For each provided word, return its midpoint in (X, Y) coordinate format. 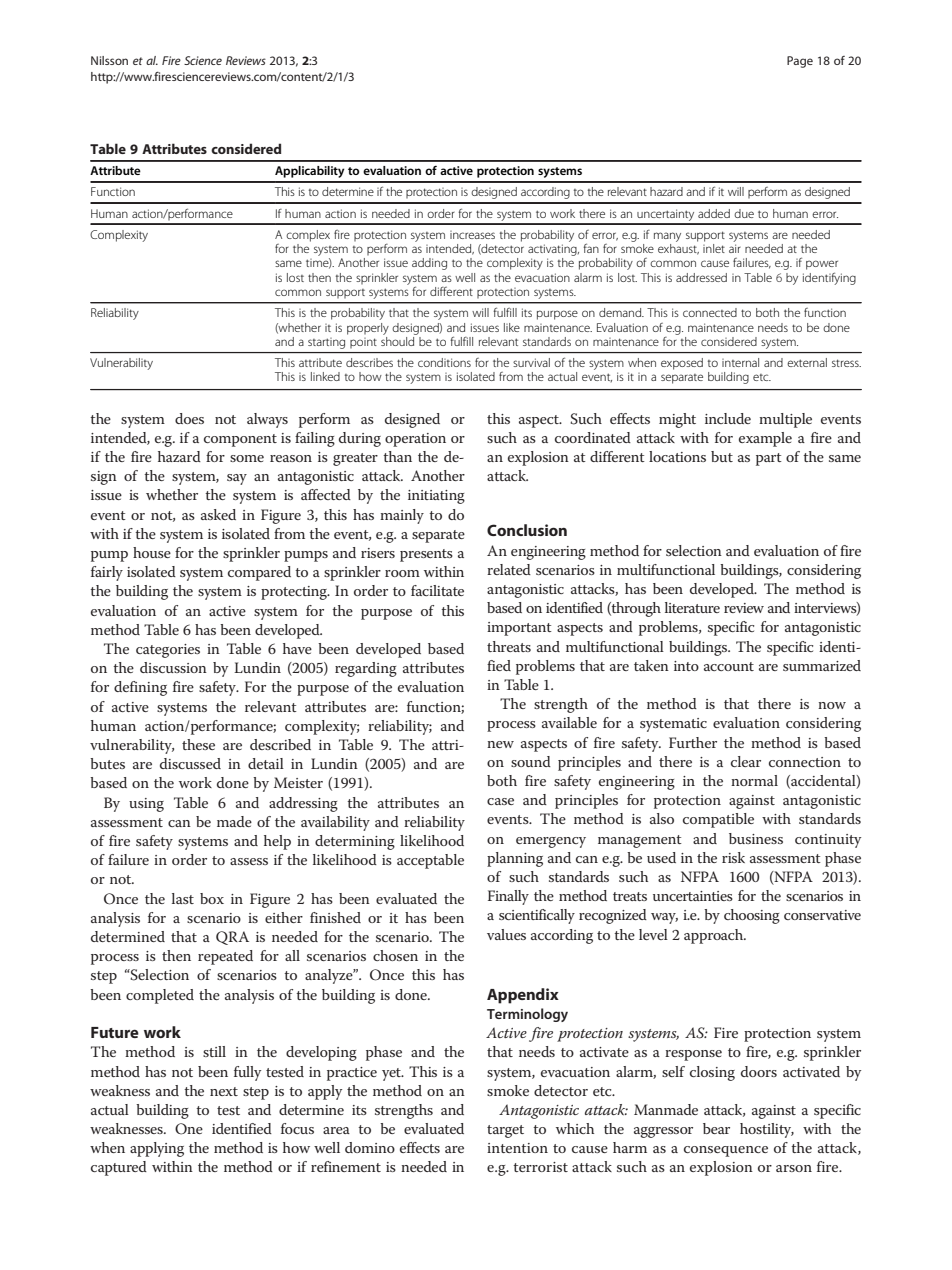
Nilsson (109, 60)
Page (800, 62)
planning (515, 859)
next (224, 1091)
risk (733, 857)
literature (692, 607)
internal (740, 362)
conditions (444, 362)
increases (472, 235)
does (189, 418)
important (519, 629)
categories (168, 651)
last (183, 898)
